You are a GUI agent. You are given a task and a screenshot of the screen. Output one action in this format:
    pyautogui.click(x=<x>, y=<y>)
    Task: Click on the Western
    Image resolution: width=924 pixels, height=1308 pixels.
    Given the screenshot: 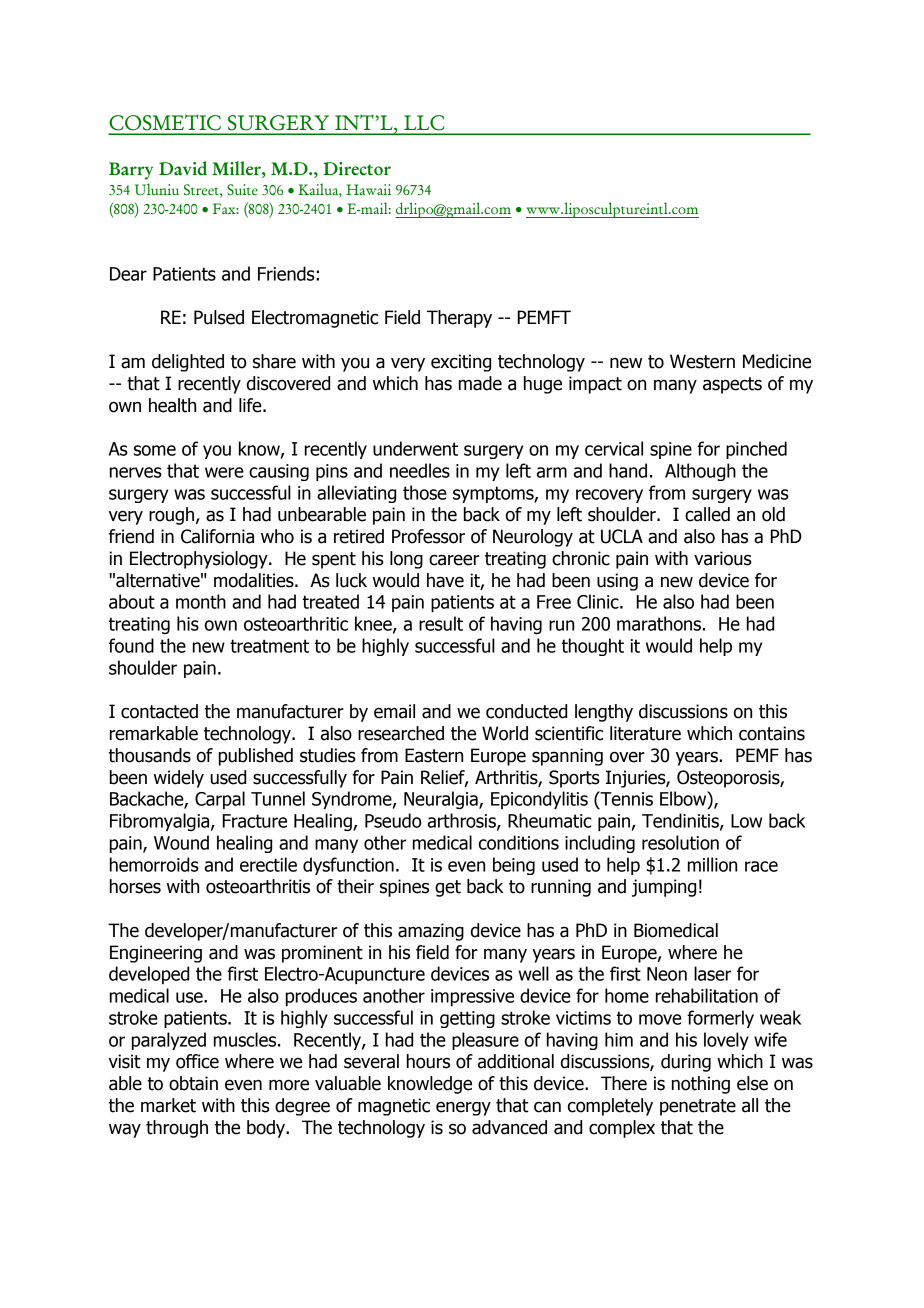 What is the action you would take?
    pyautogui.click(x=702, y=361)
